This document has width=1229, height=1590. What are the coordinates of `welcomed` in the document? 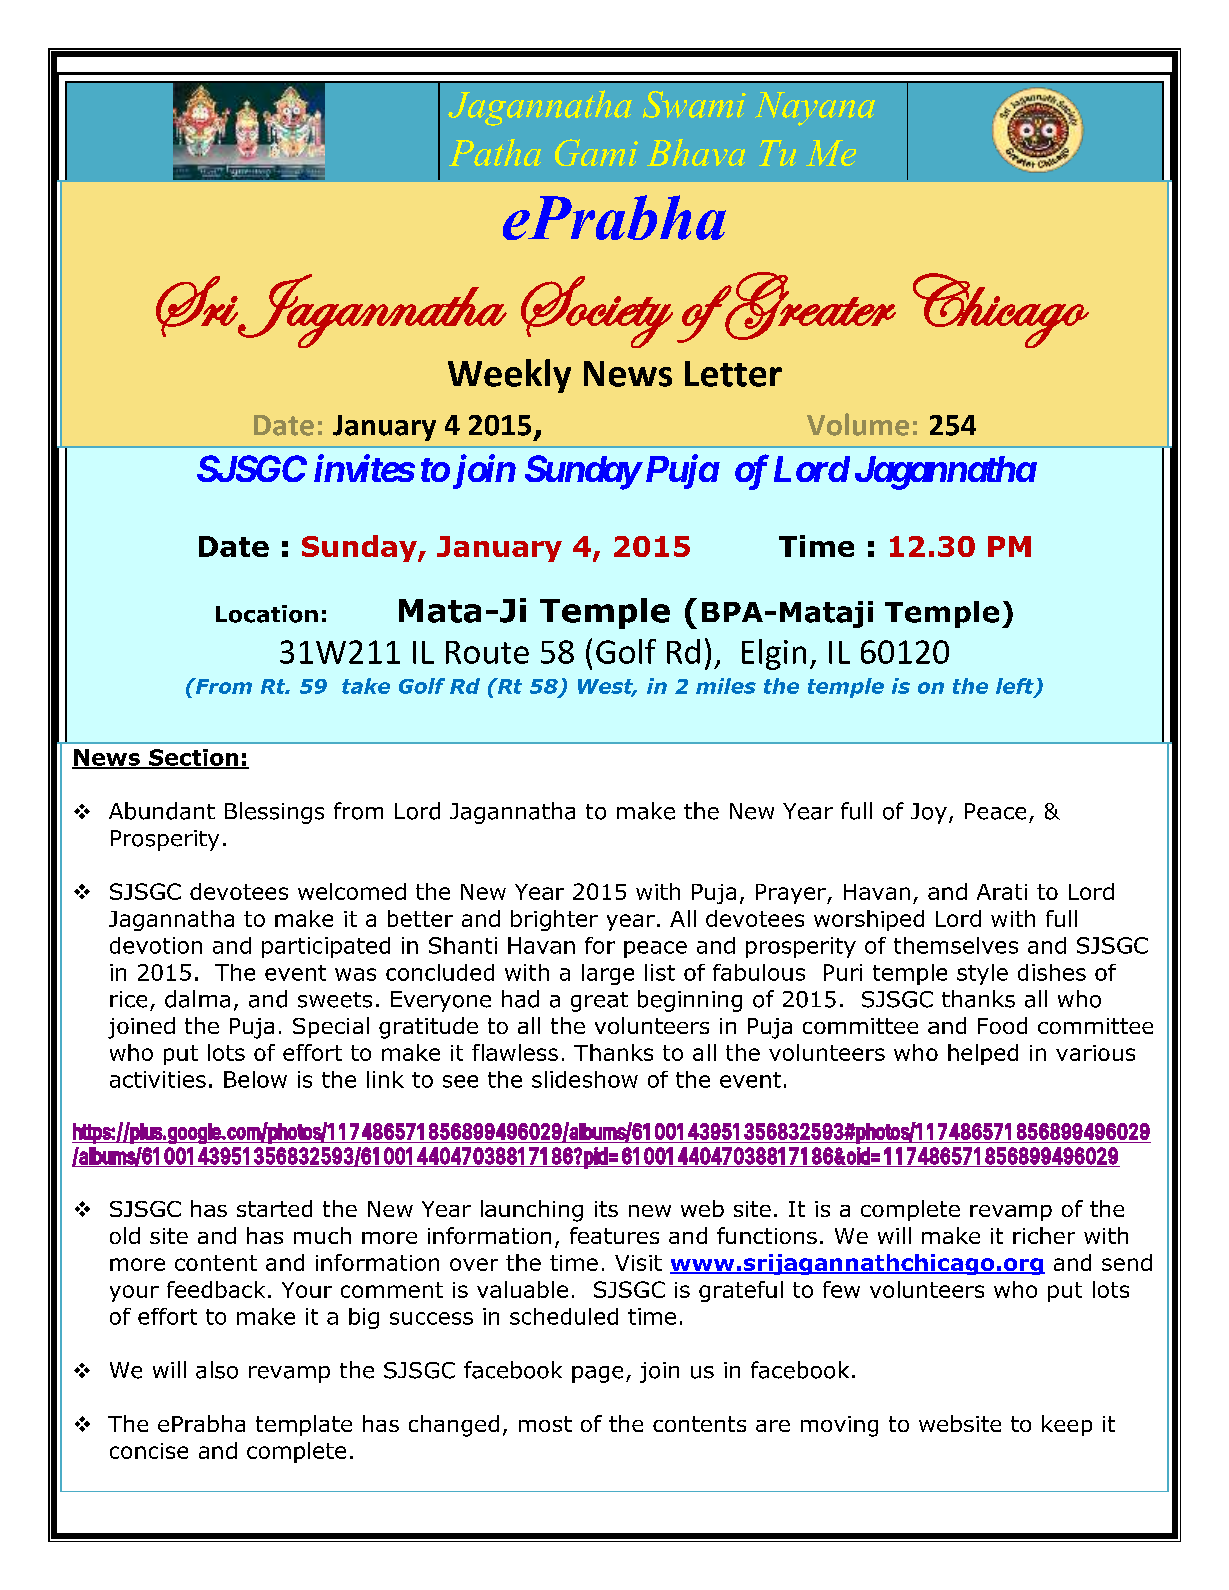 It's located at (352, 891).
